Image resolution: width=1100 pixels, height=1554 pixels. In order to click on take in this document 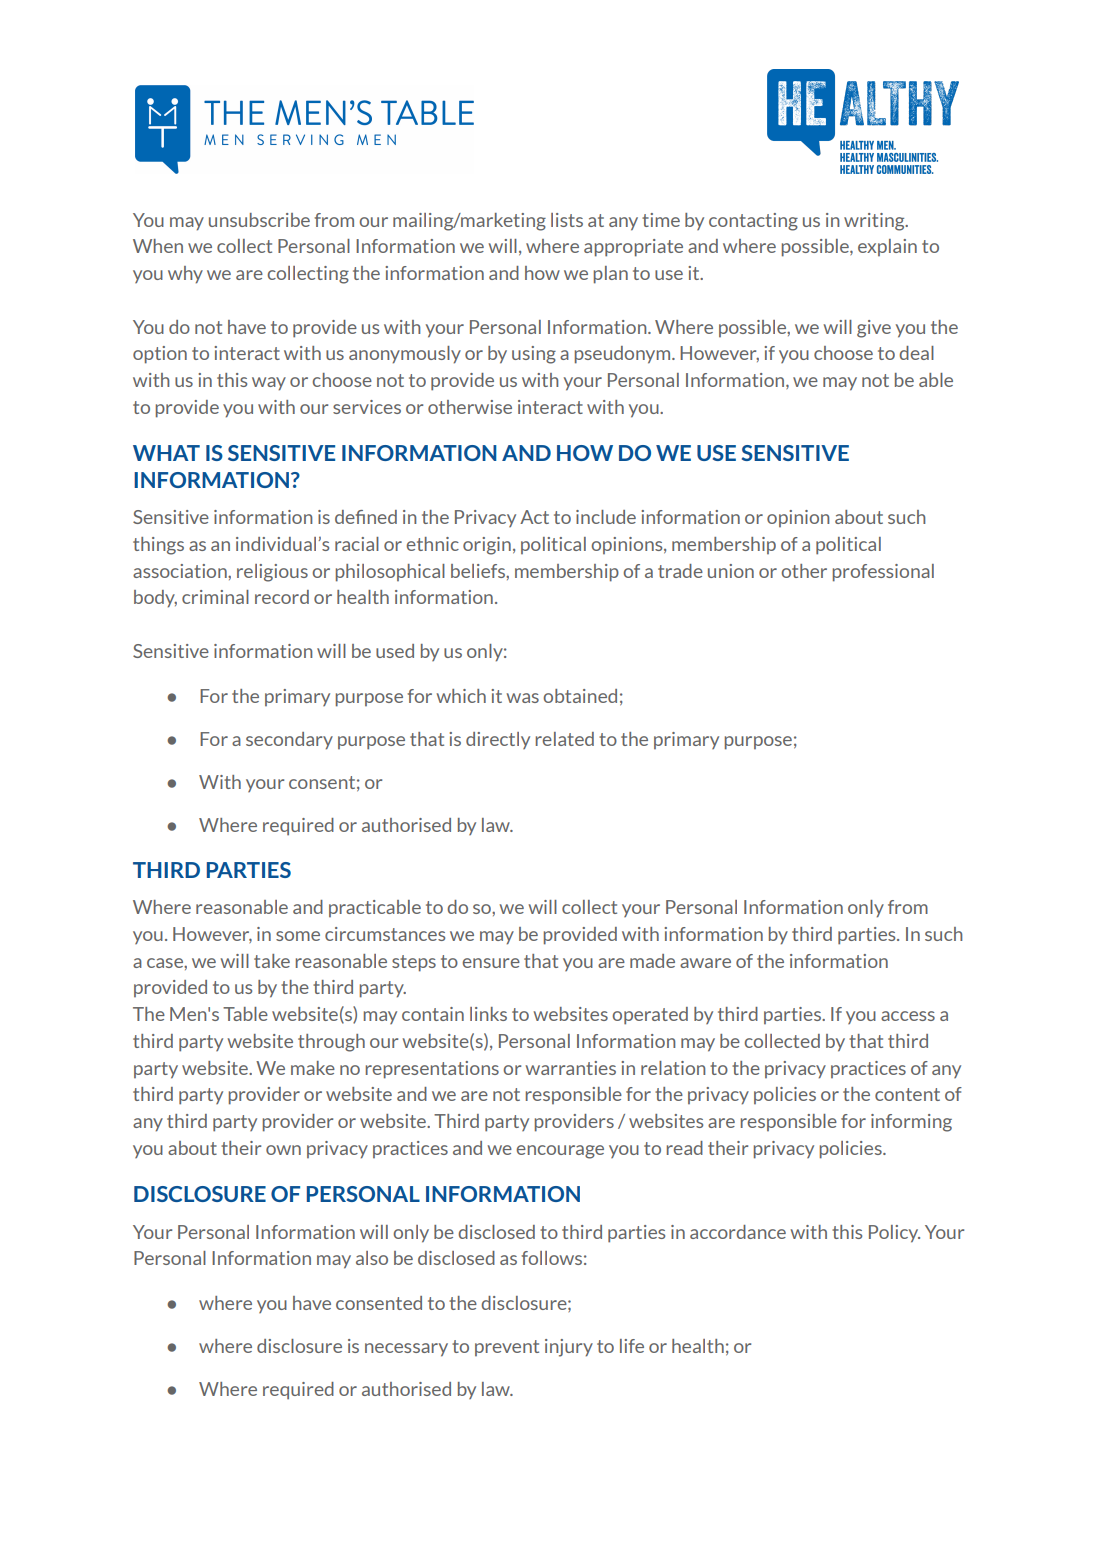, I will do `click(272, 961)`.
